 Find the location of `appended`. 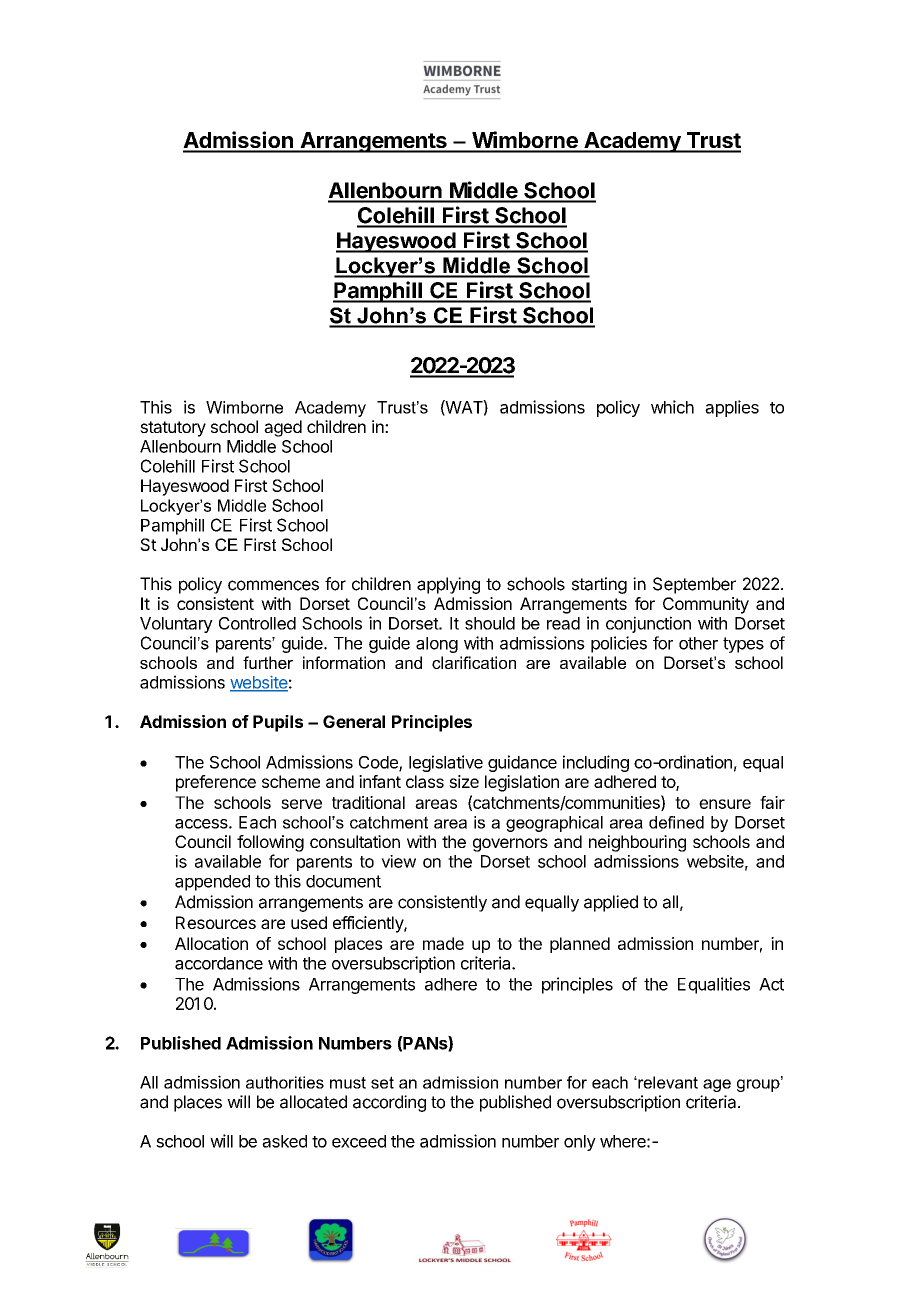

appended is located at coordinates (212, 883).
